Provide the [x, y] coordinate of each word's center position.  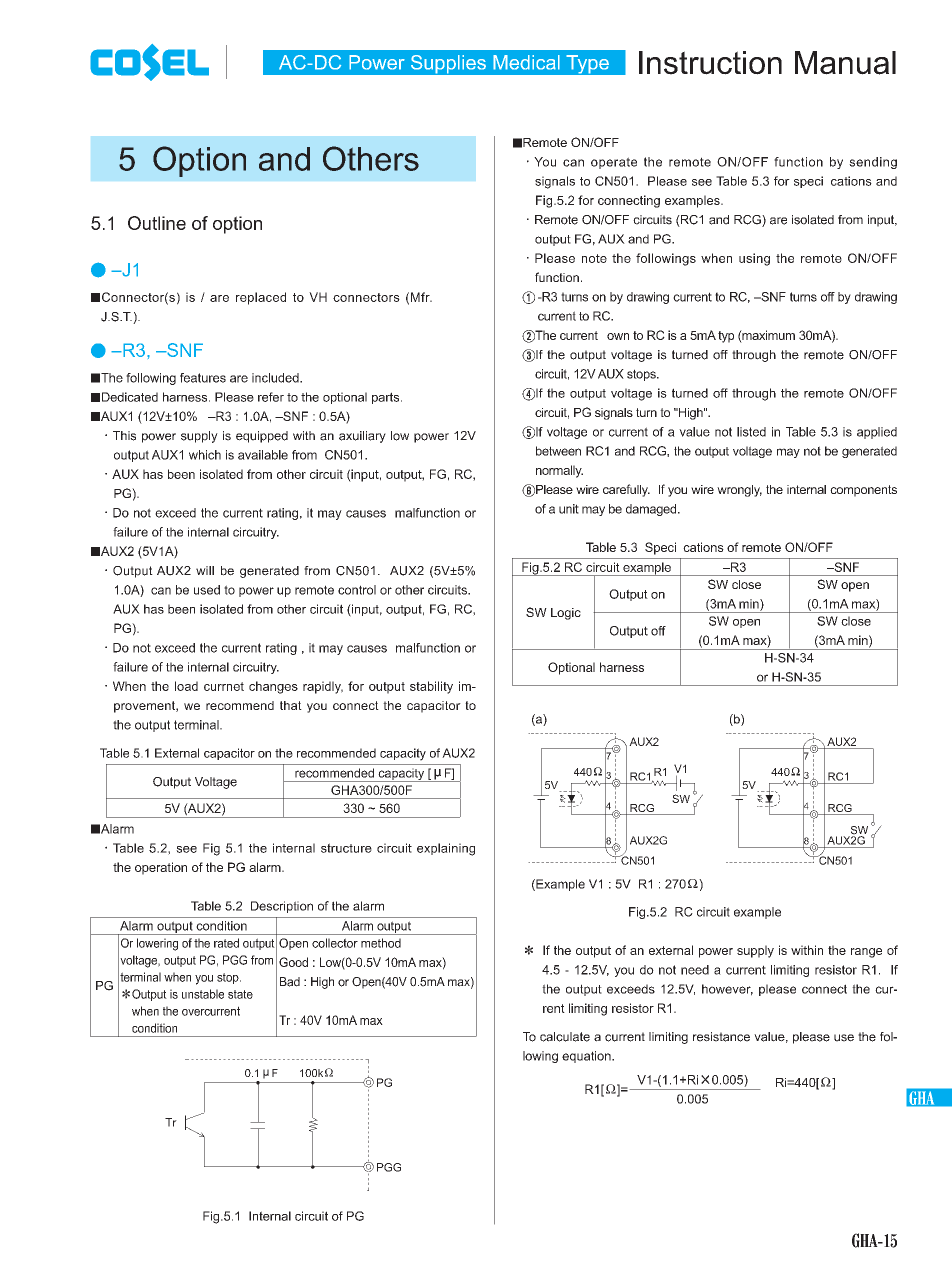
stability [431, 687]
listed [751, 432]
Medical [526, 62]
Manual [845, 63]
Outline [157, 223]
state [240, 994]
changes [273, 687]
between [558, 451]
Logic [566, 614]
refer [271, 397]
